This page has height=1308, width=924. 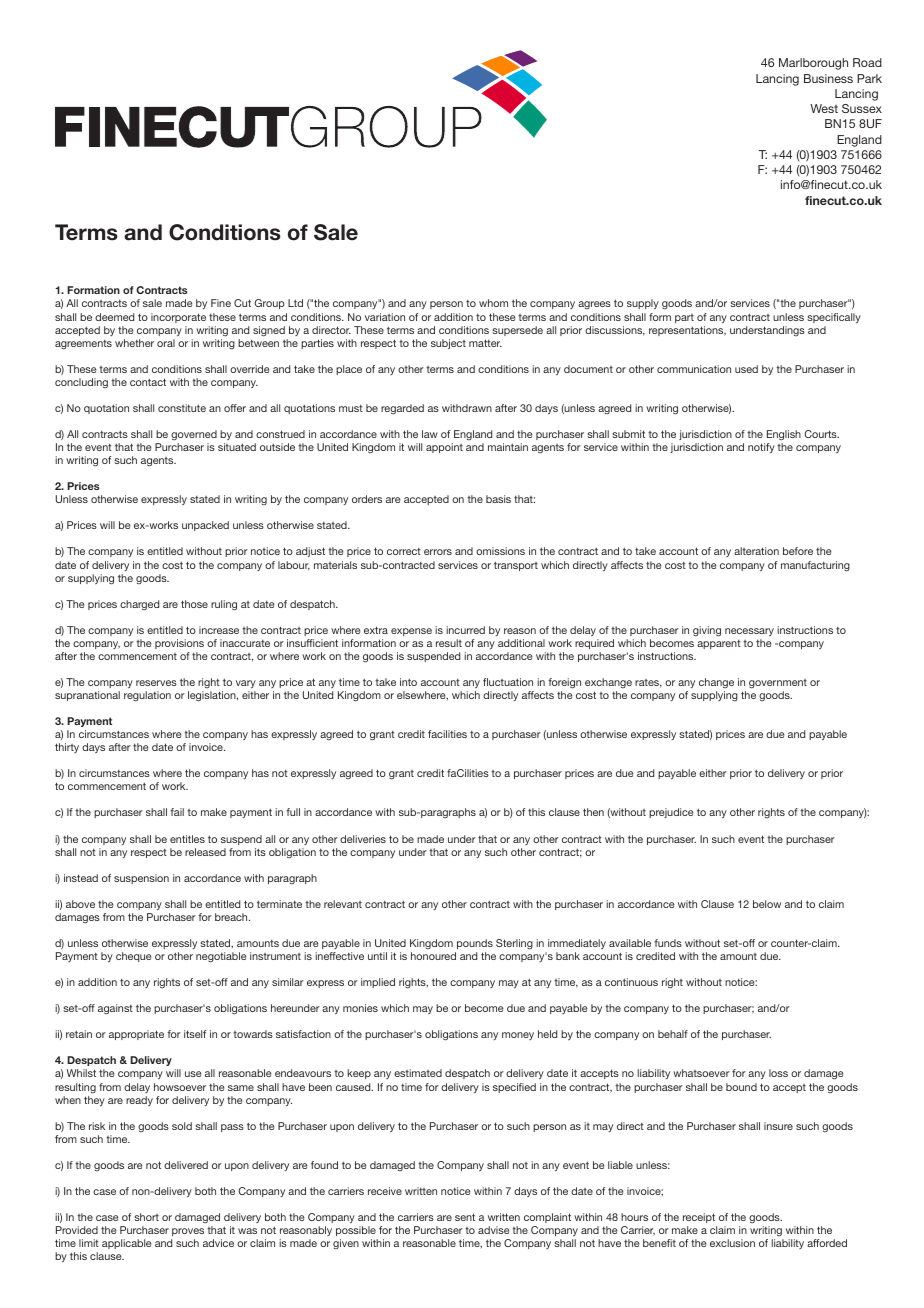 What do you see at coordinates (767, 904) in the page?
I see `below` at bounding box center [767, 904].
